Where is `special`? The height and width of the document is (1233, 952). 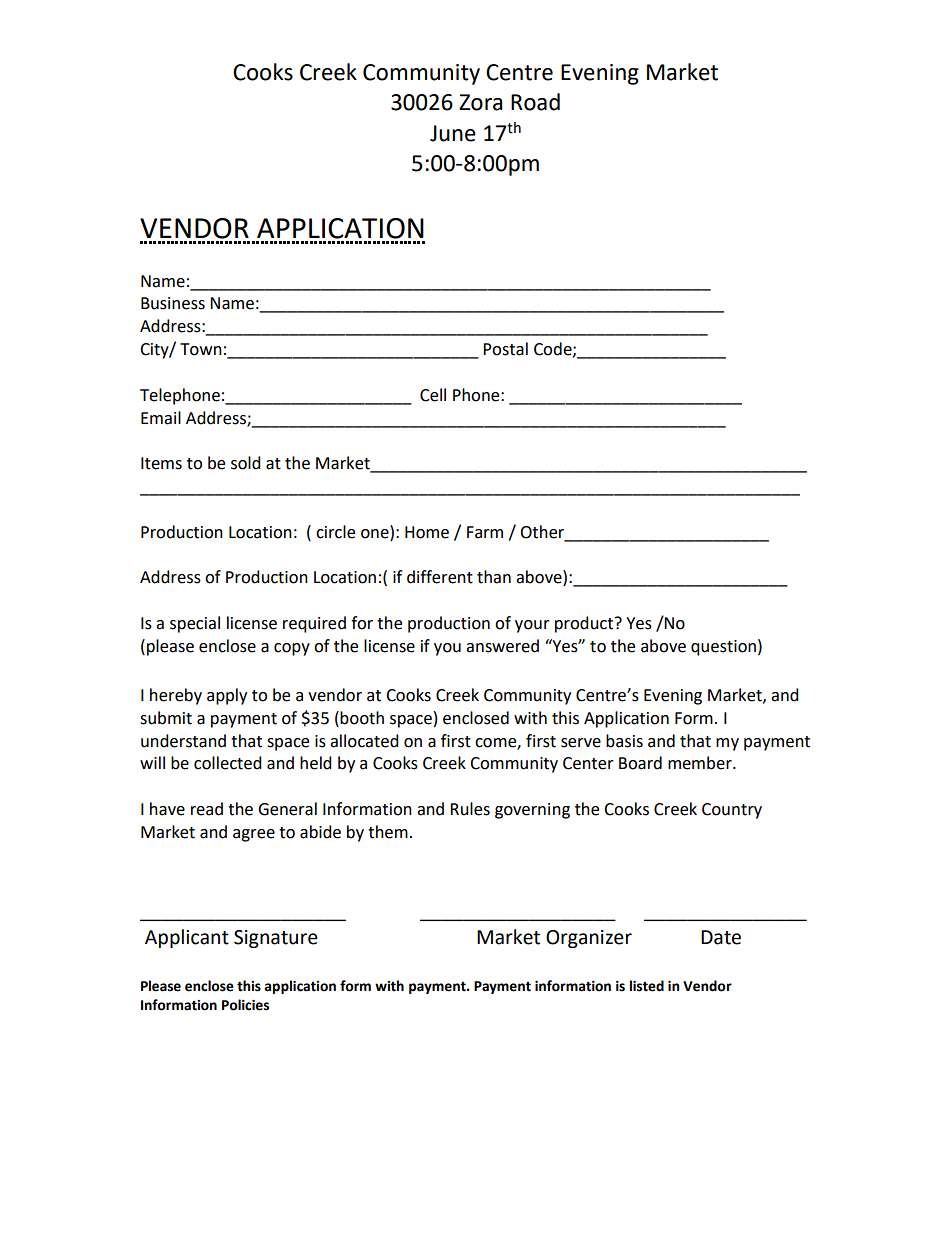
special is located at coordinates (195, 624).
